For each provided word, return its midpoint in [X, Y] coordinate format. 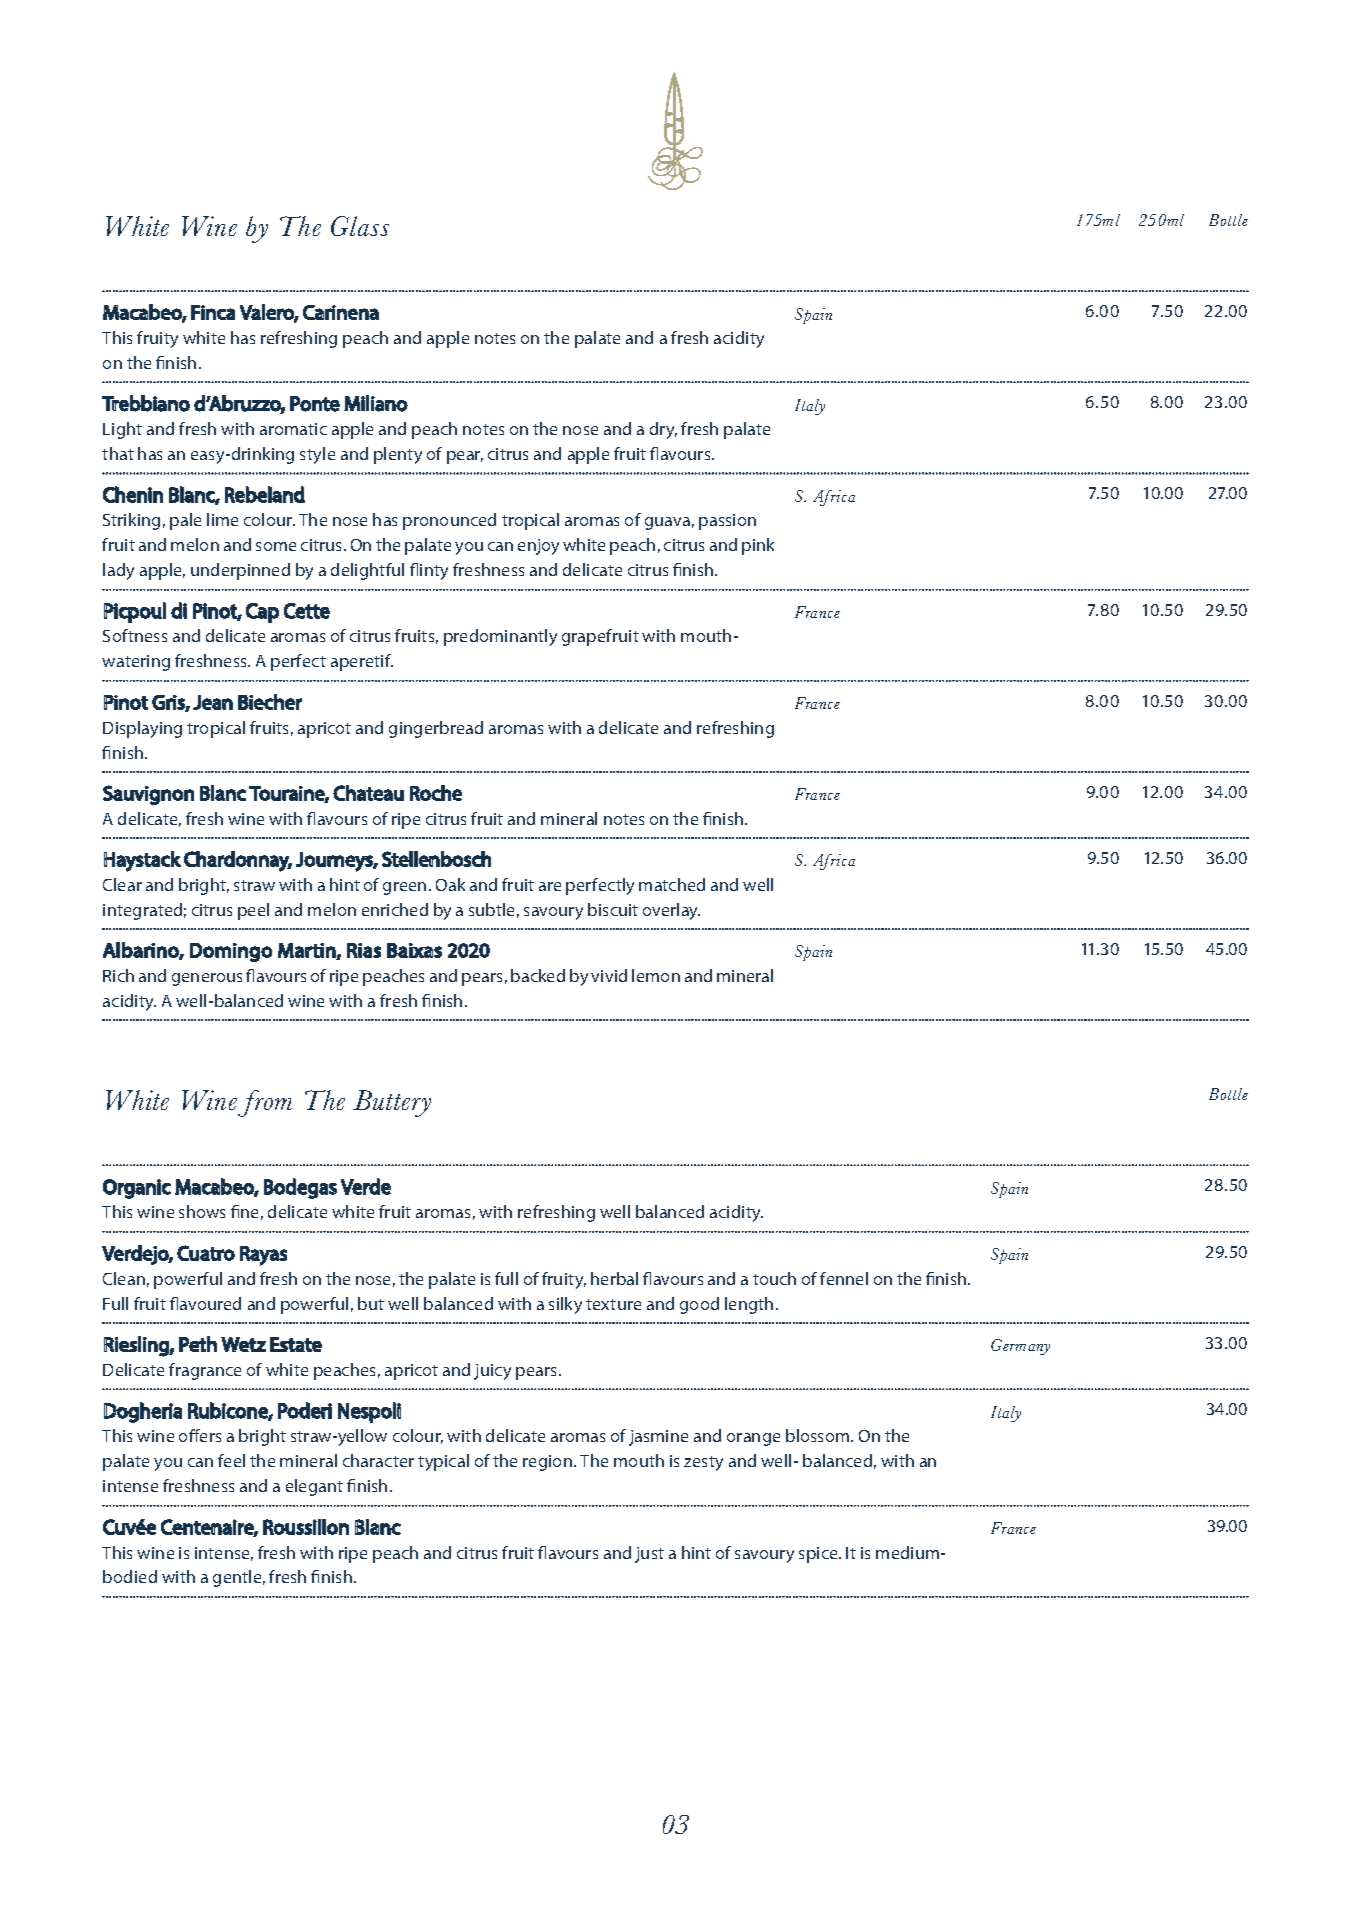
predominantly [500, 637]
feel [231, 1460]
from [265, 1103]
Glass [360, 226]
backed [538, 975]
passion [727, 522]
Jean [213, 702]
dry [663, 430]
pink [758, 546]
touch [774, 1278]
